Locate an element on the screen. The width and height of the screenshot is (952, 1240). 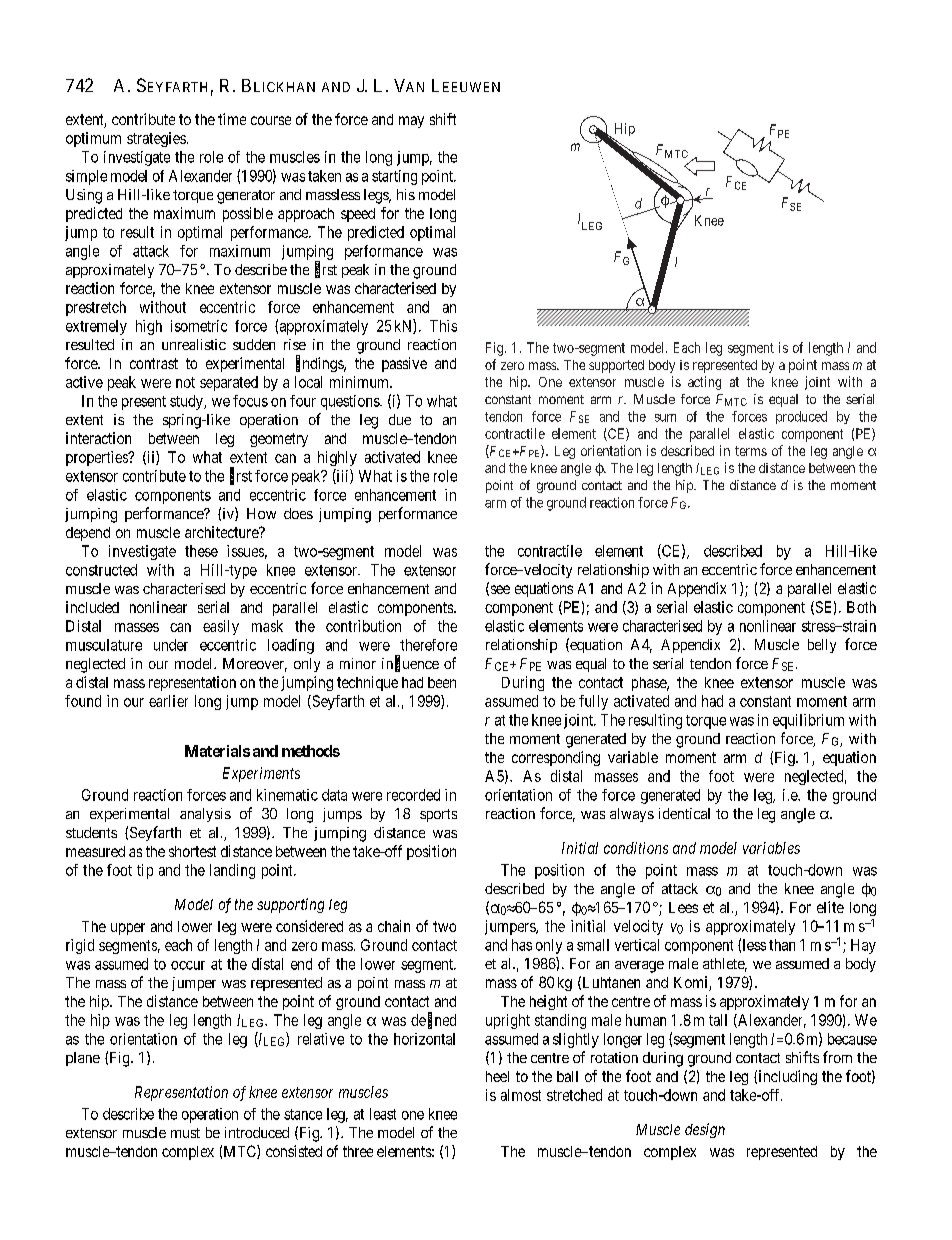
design is located at coordinates (705, 1130).
